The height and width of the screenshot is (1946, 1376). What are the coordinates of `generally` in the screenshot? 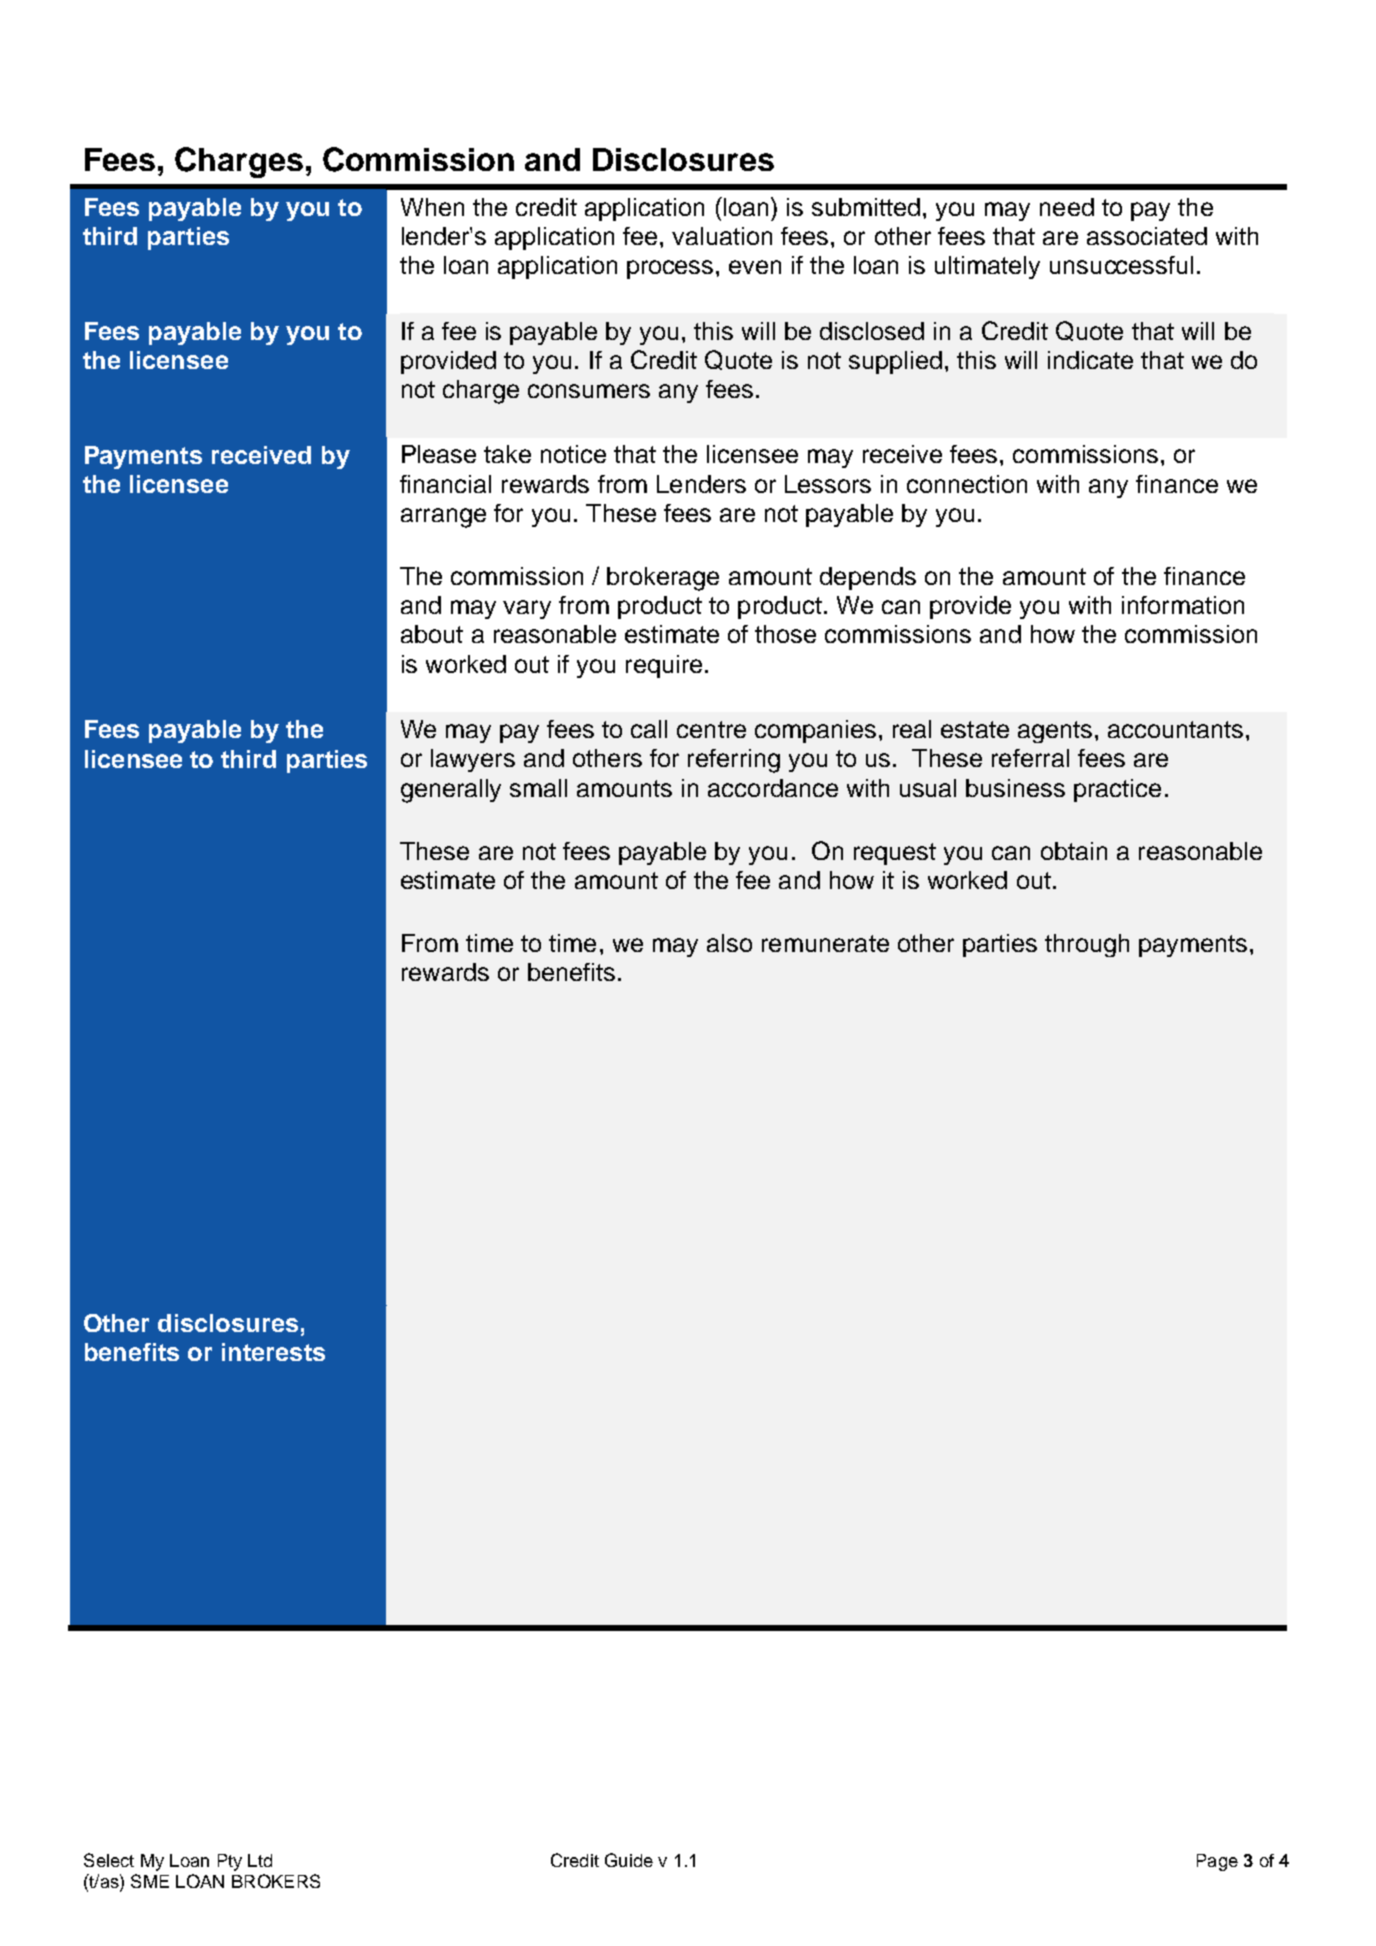 It's located at (451, 791).
